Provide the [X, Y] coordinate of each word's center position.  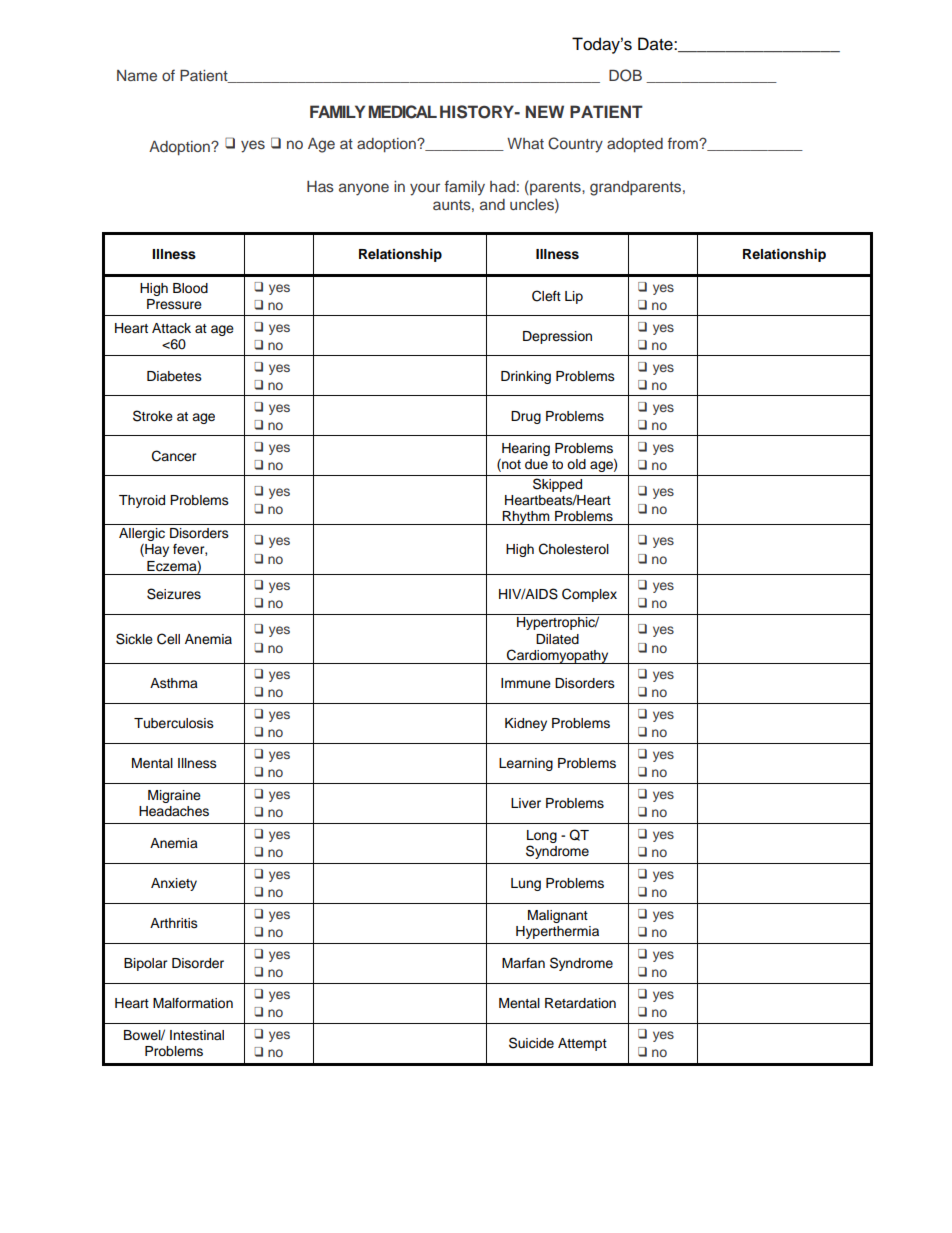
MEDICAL [402, 112]
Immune [526, 683]
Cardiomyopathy [558, 656]
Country [575, 145]
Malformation [193, 1003]
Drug [526, 417]
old [576, 464]
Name [137, 75]
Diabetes [174, 376]
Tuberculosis [174, 723]
